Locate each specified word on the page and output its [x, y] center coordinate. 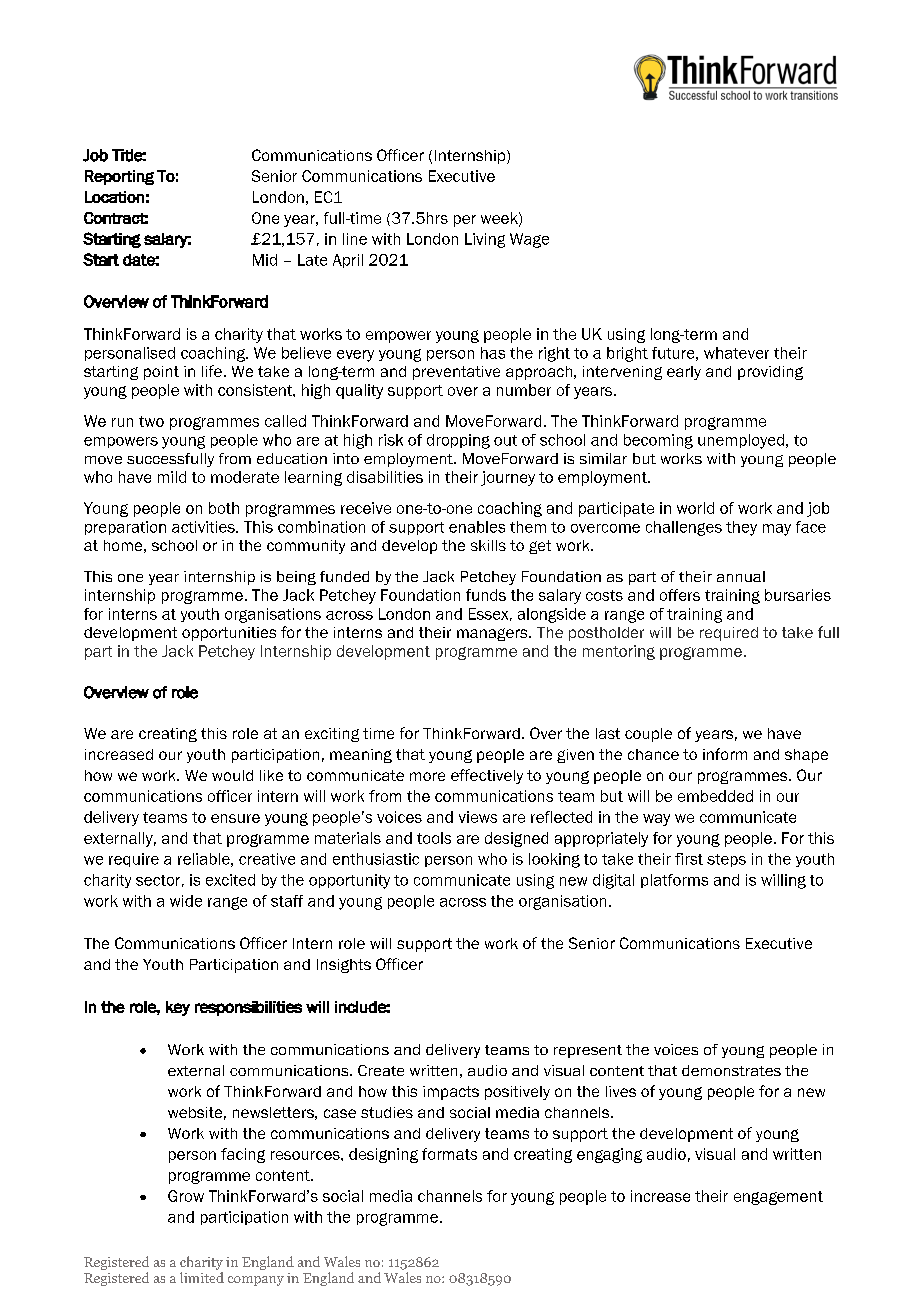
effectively [487, 776]
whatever [736, 353]
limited [202, 1277]
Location [114, 197]
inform [725, 754]
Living [485, 240]
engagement [778, 1198]
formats [449, 1154]
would [232, 775]
